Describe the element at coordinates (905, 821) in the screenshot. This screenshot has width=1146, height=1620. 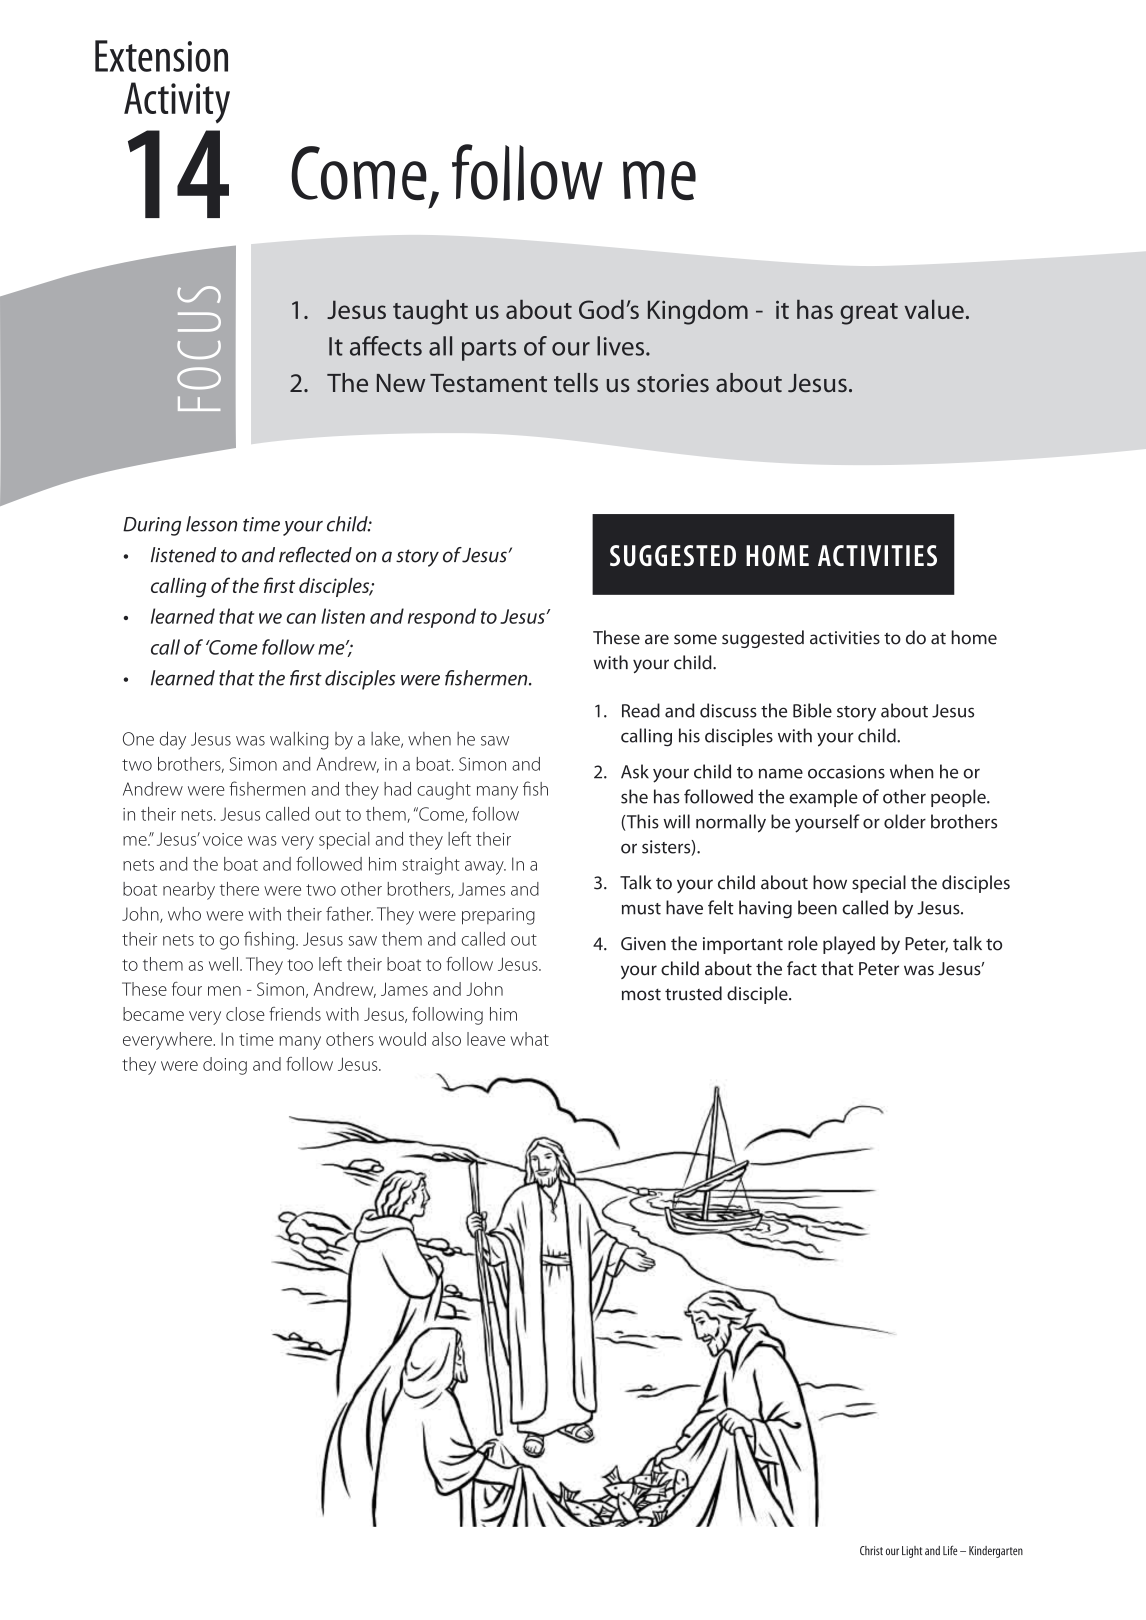
I see `older` at that location.
